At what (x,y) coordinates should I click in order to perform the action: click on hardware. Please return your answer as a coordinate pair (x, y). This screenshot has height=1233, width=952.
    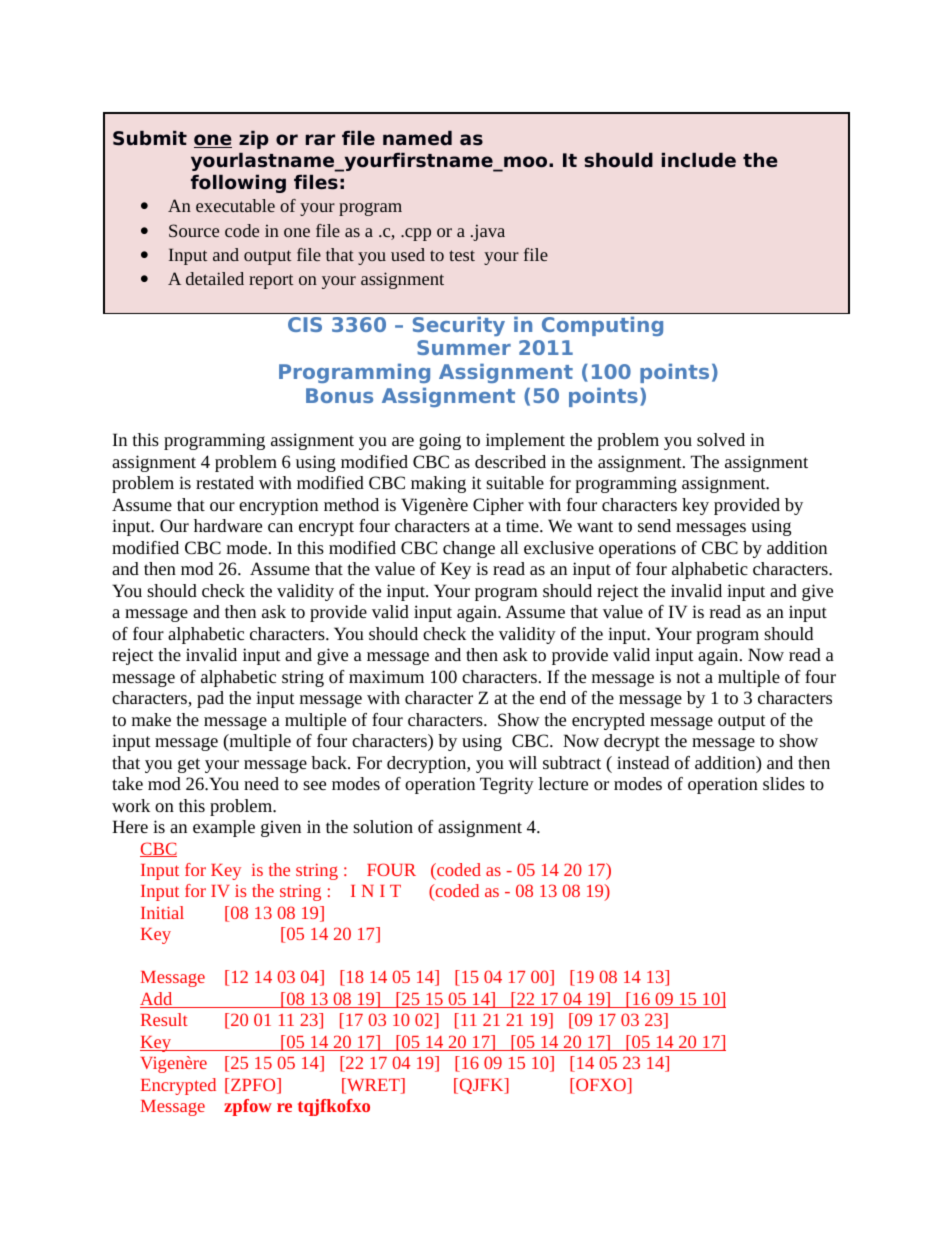
    Looking at the image, I should click on (228, 525).
